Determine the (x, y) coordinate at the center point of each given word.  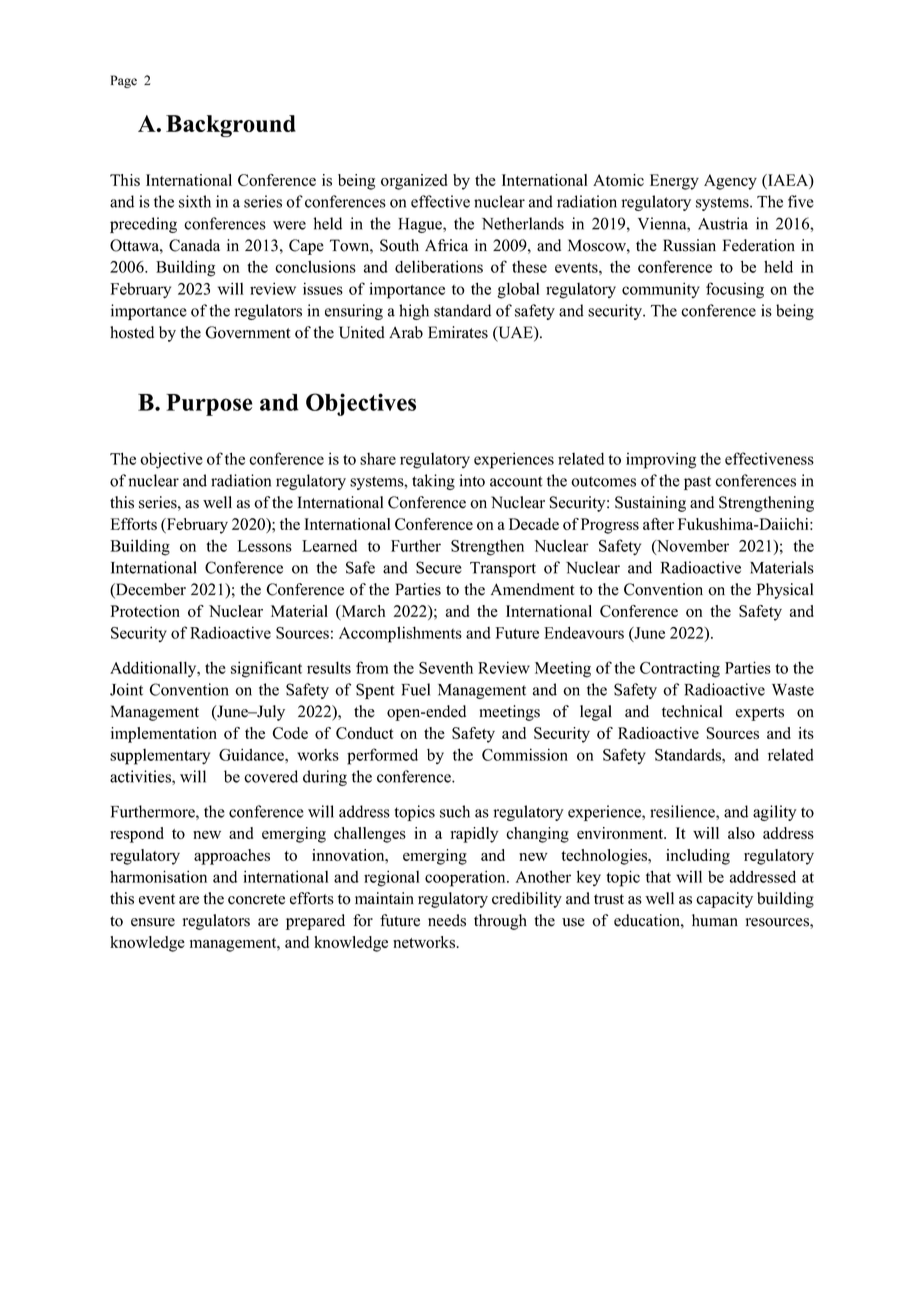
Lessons (265, 546)
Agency (730, 182)
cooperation (466, 878)
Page (124, 81)
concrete (256, 899)
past (697, 483)
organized (414, 182)
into (472, 480)
